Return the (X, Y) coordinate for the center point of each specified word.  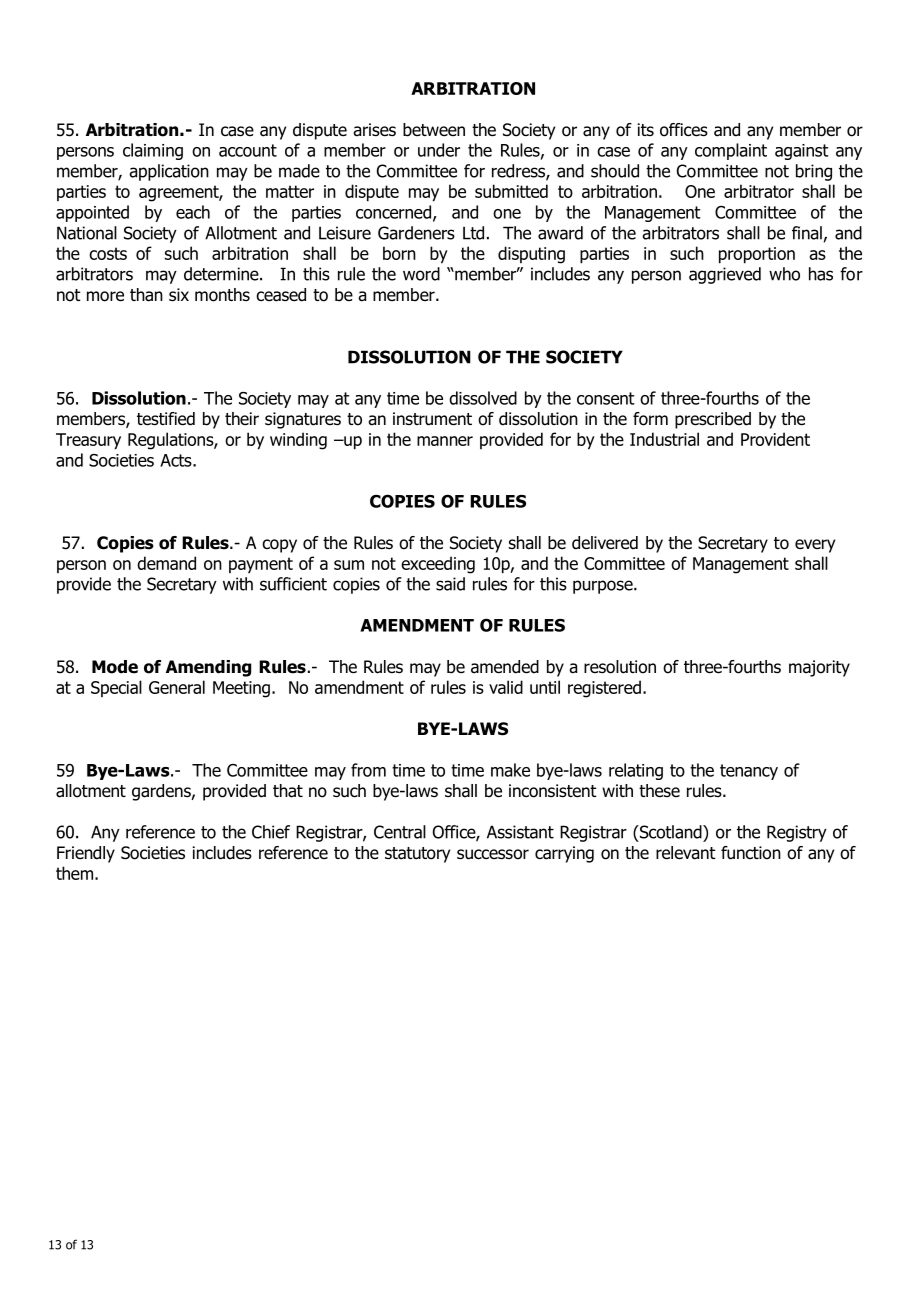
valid (506, 687)
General (177, 687)
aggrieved (725, 275)
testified (166, 419)
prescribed (713, 420)
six (179, 295)
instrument (432, 419)
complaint (731, 151)
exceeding (438, 565)
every (815, 546)
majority (819, 668)
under (439, 150)
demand (166, 563)
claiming (153, 151)
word (421, 274)
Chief (271, 832)
